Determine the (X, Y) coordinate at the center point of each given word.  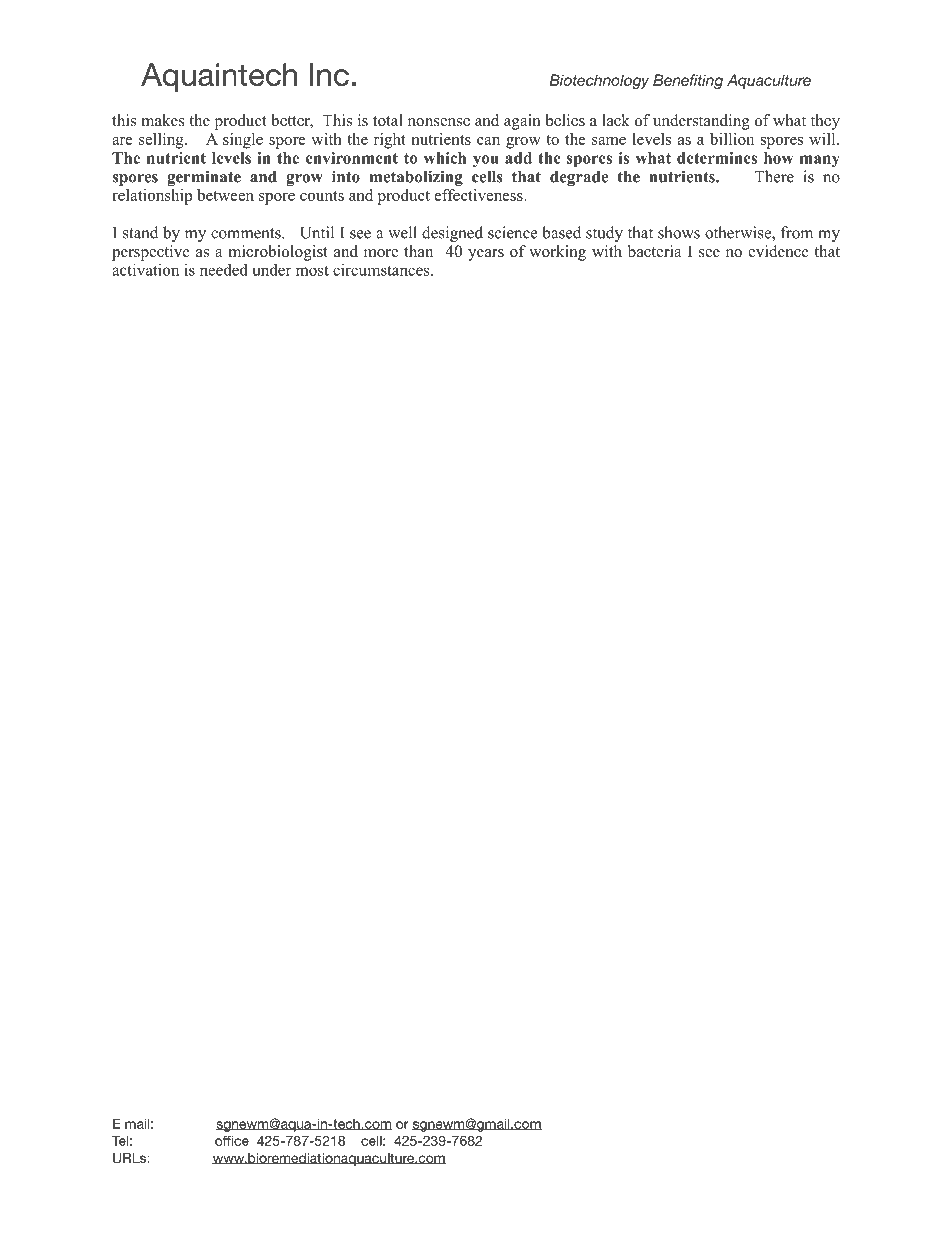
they (825, 122)
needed (224, 269)
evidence (778, 251)
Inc (329, 74)
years (486, 255)
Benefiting (688, 81)
